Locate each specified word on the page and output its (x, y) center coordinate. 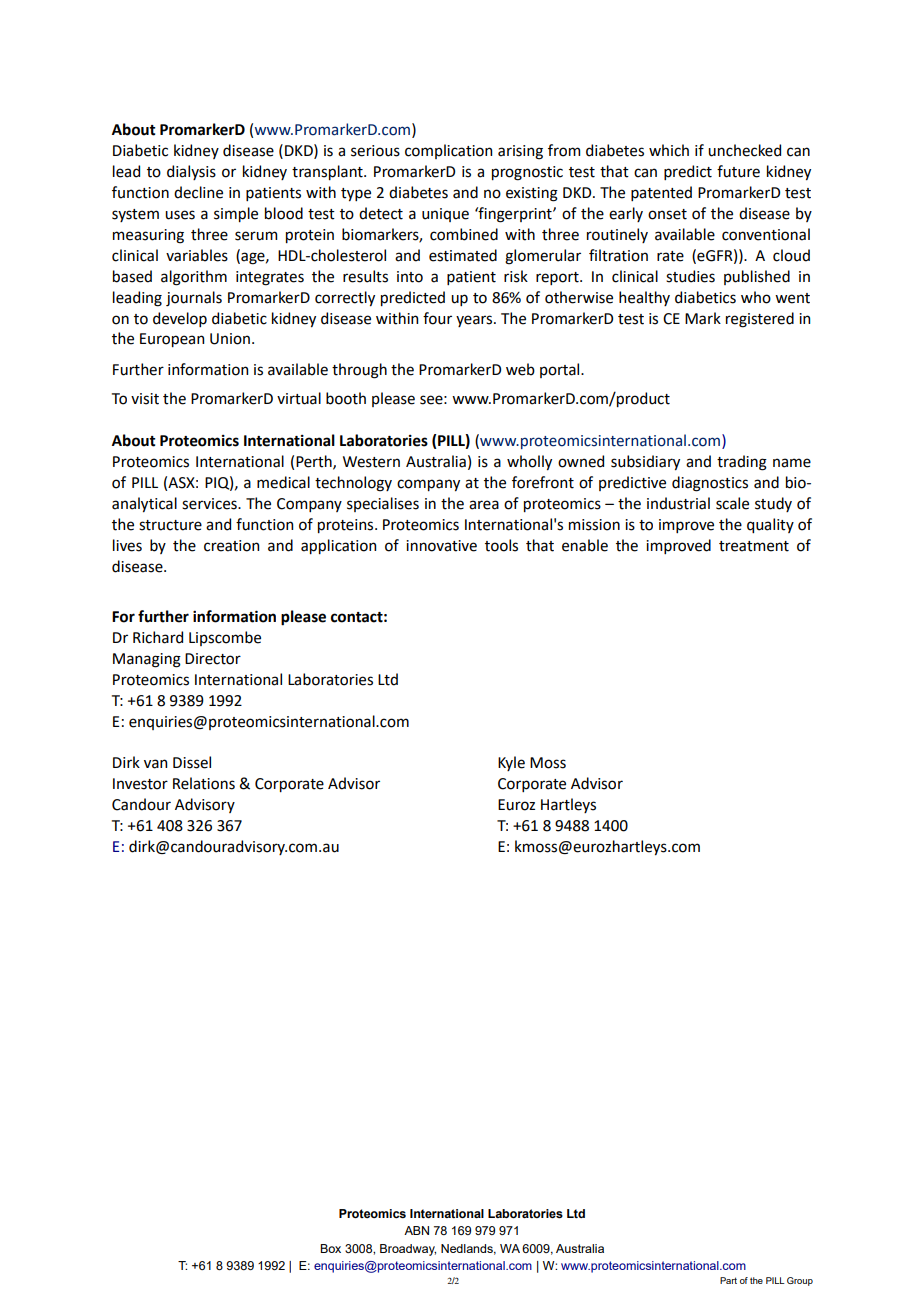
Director (213, 659)
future (738, 171)
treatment (754, 546)
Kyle (511, 763)
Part (728, 1280)
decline (198, 192)
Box (330, 1248)
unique (445, 215)
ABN (416, 1230)
